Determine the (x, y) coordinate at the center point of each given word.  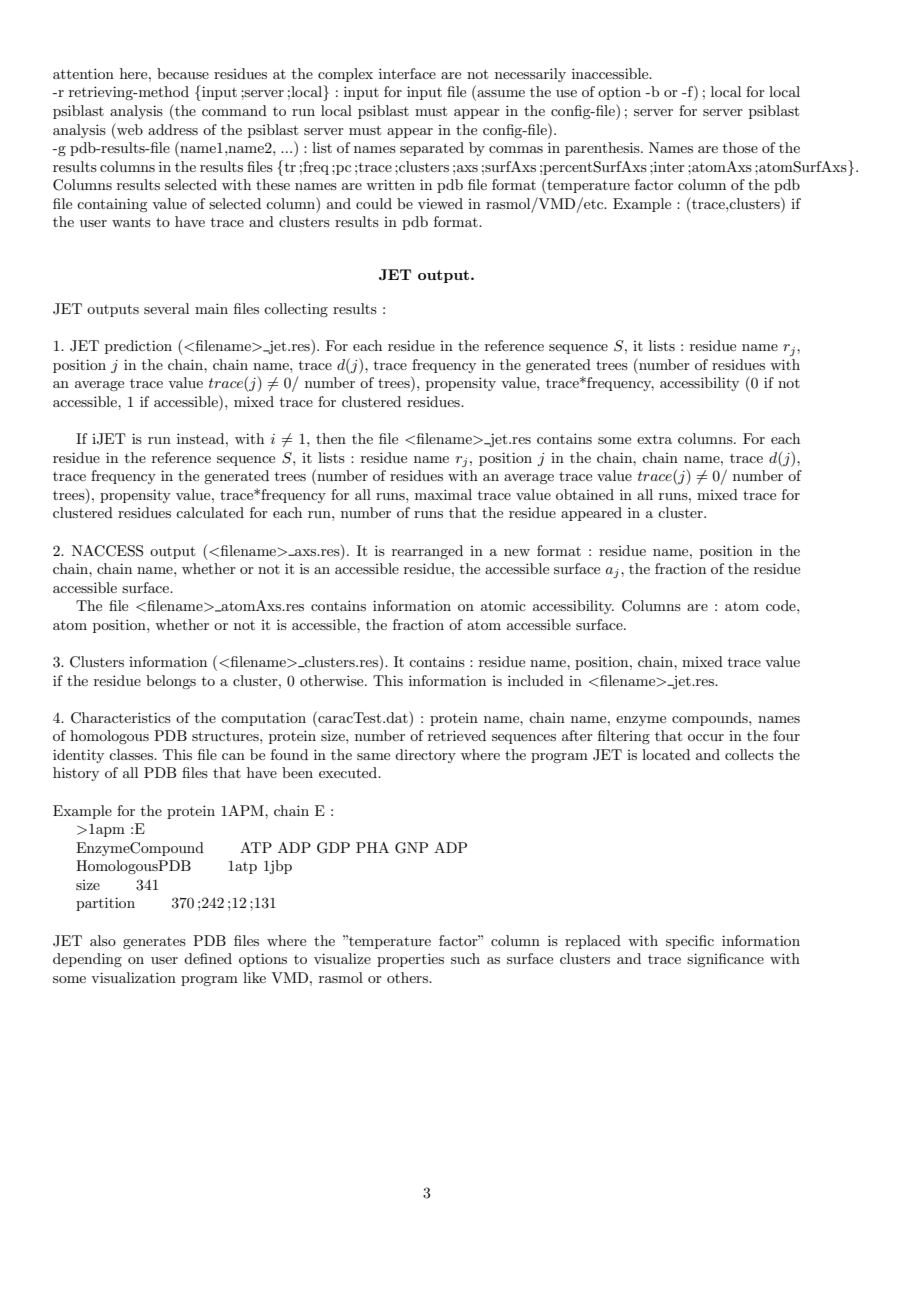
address (173, 129)
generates (154, 943)
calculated (210, 512)
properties (410, 960)
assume (500, 95)
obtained (585, 494)
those (740, 147)
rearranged (427, 552)
